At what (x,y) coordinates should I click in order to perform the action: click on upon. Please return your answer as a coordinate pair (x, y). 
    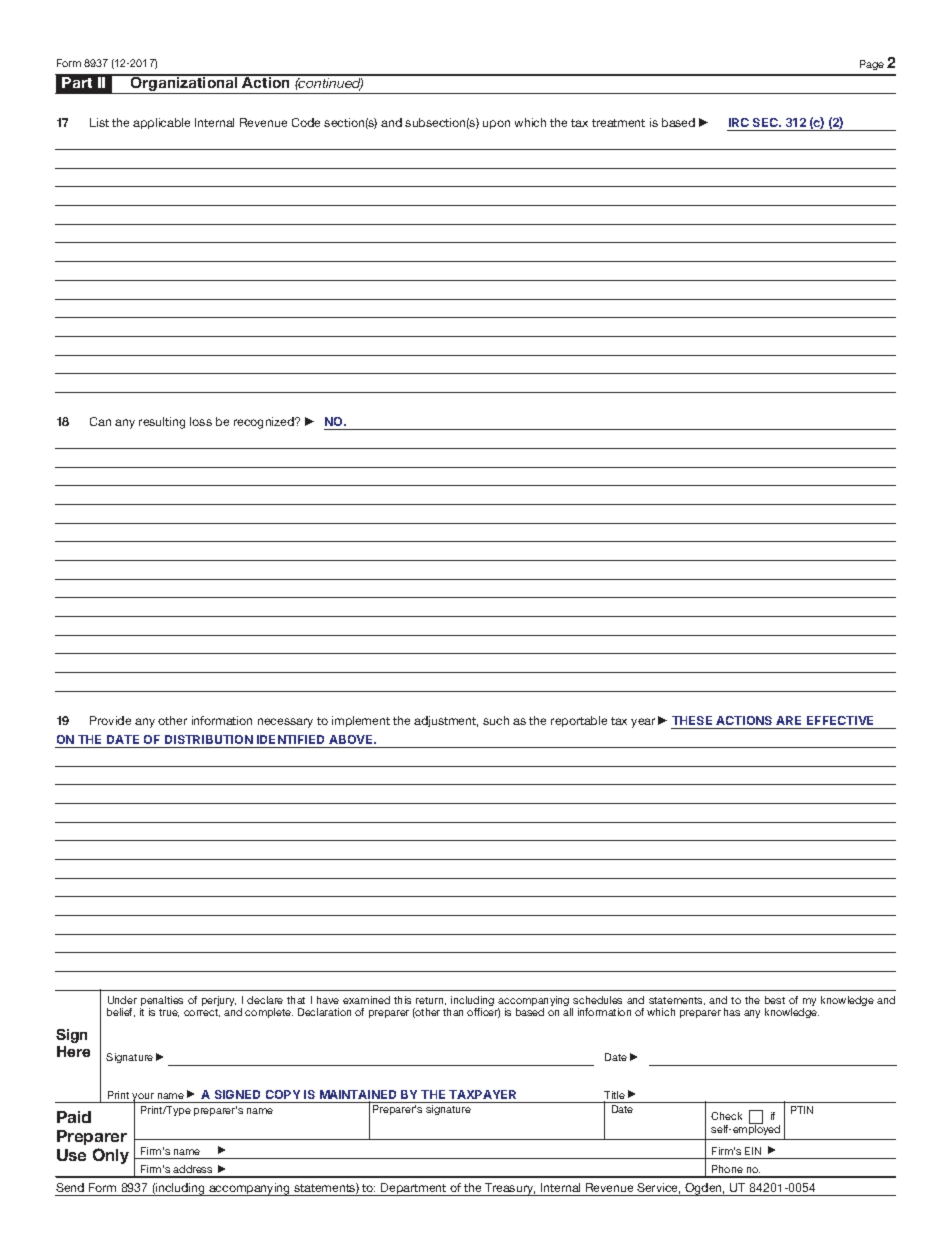
    Looking at the image, I should click on (496, 124).
